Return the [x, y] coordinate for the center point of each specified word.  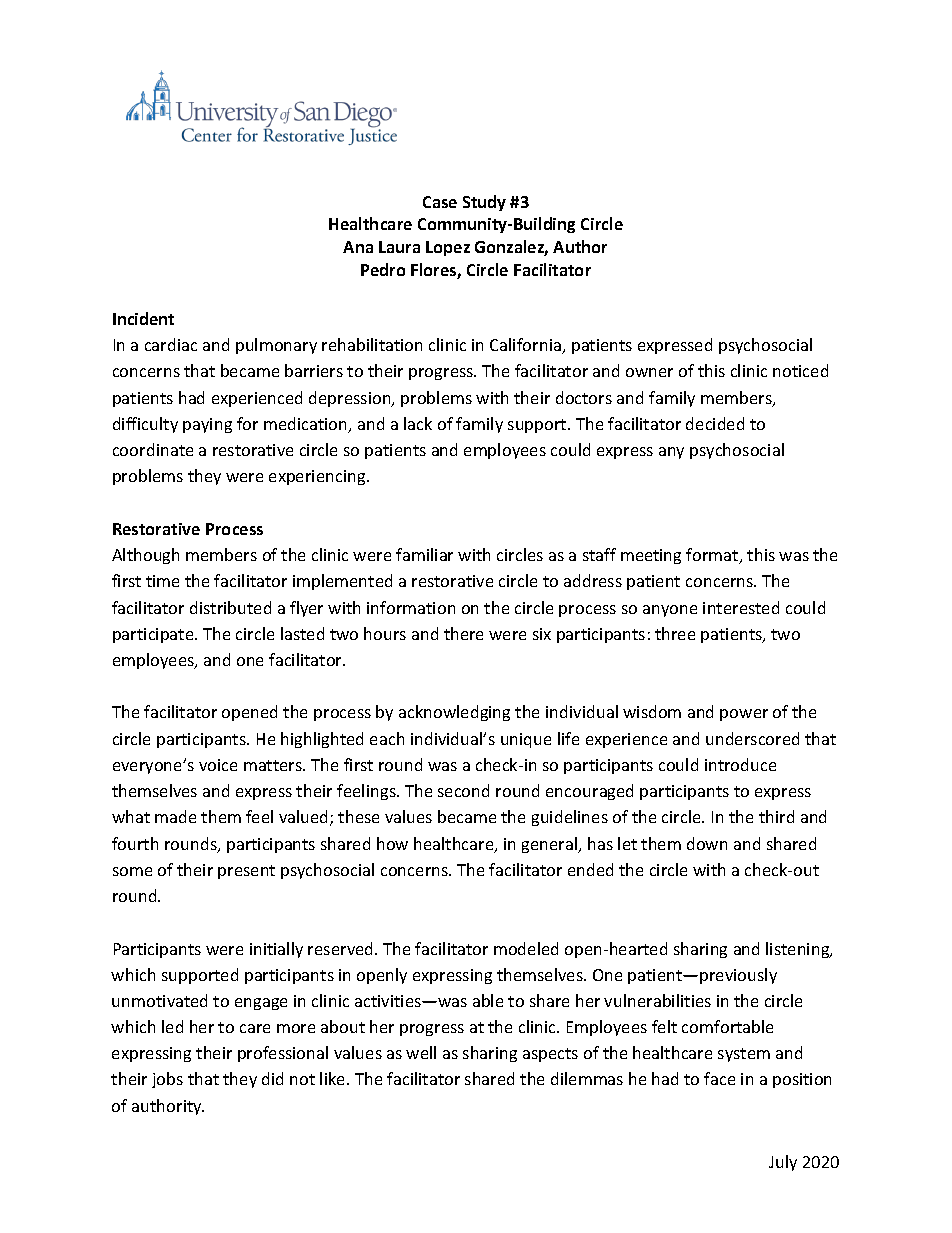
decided [715, 423]
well [421, 1052]
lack [418, 423]
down [707, 843]
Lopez [448, 248]
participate [154, 635]
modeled [526, 948]
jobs [167, 1080]
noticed [800, 370]
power [744, 715]
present [246, 872]
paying [207, 425]
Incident [143, 318]
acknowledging [454, 713]
